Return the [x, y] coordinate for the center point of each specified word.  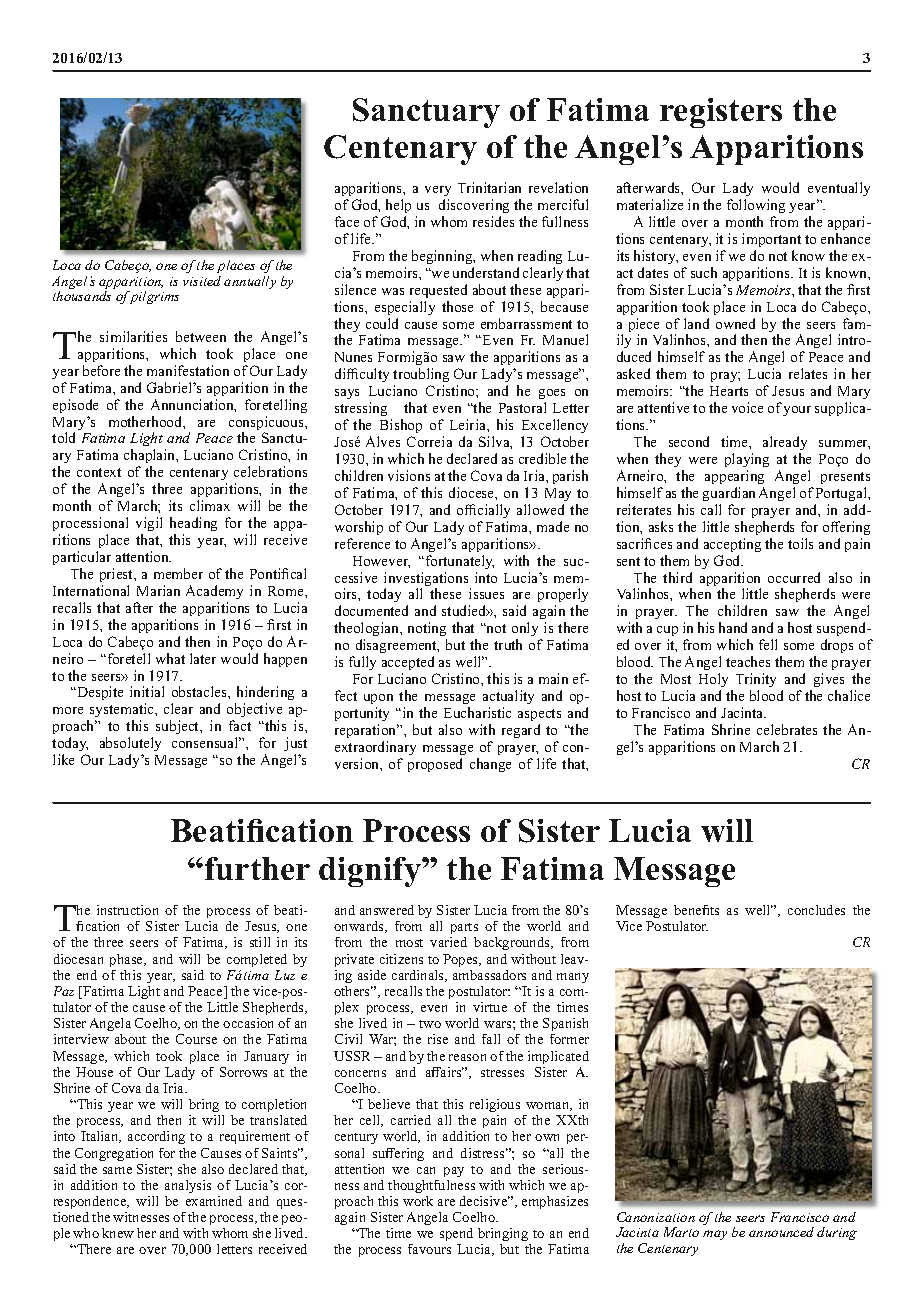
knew [118, 1233]
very [438, 191]
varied [448, 942]
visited [202, 281]
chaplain [151, 458]
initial [147, 691]
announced [781, 1232]
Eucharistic [477, 712]
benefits [696, 910]
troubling [421, 377]
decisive [485, 1201]
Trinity [756, 680]
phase [128, 960]
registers [721, 113]
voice [747, 407]
